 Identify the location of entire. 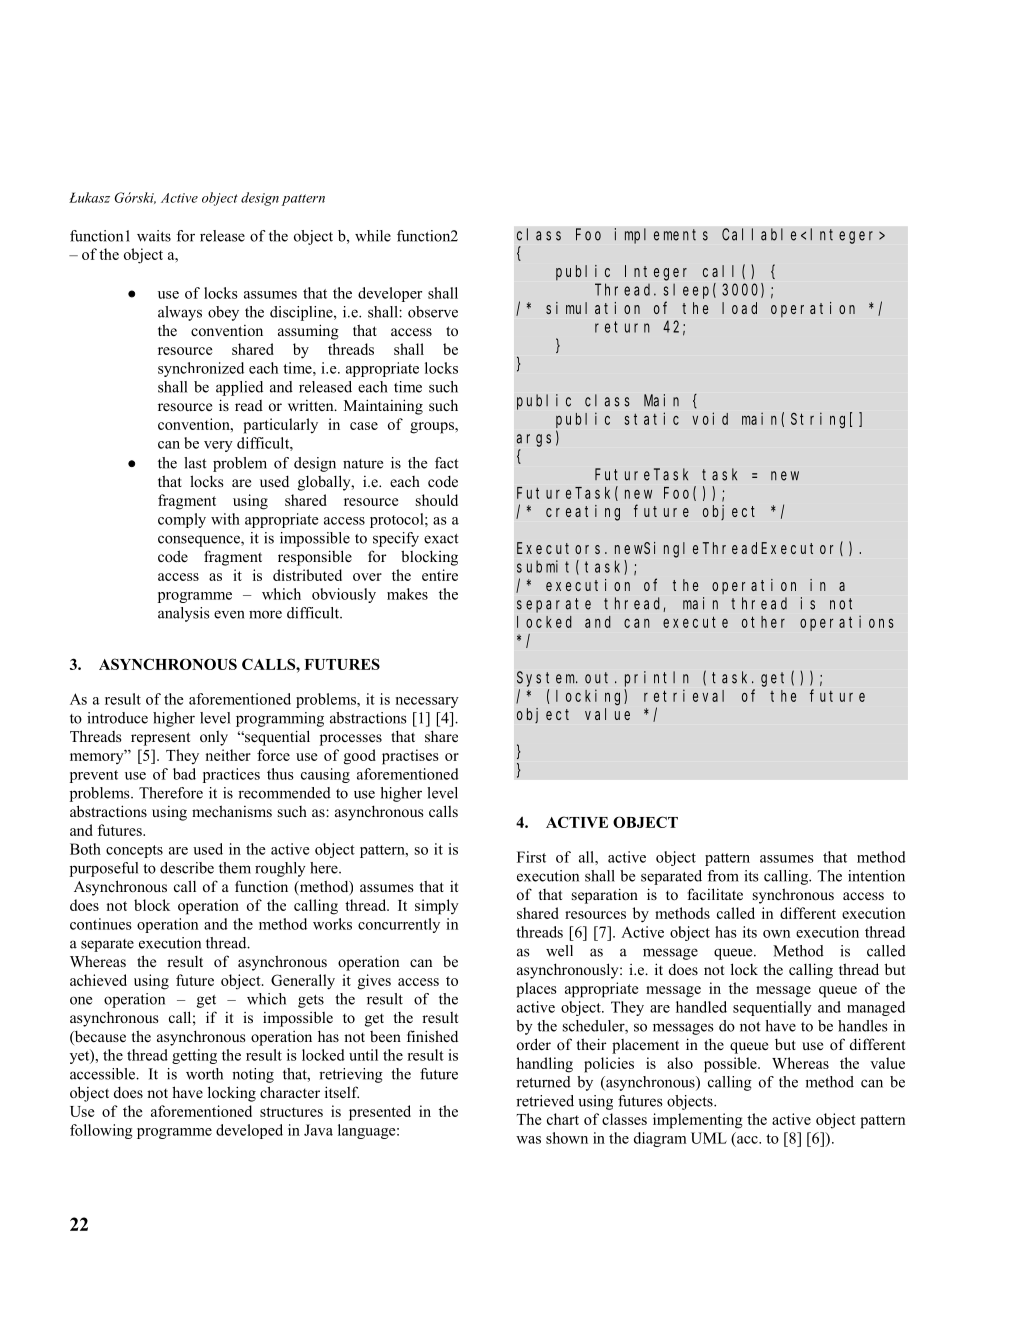
(440, 575).
